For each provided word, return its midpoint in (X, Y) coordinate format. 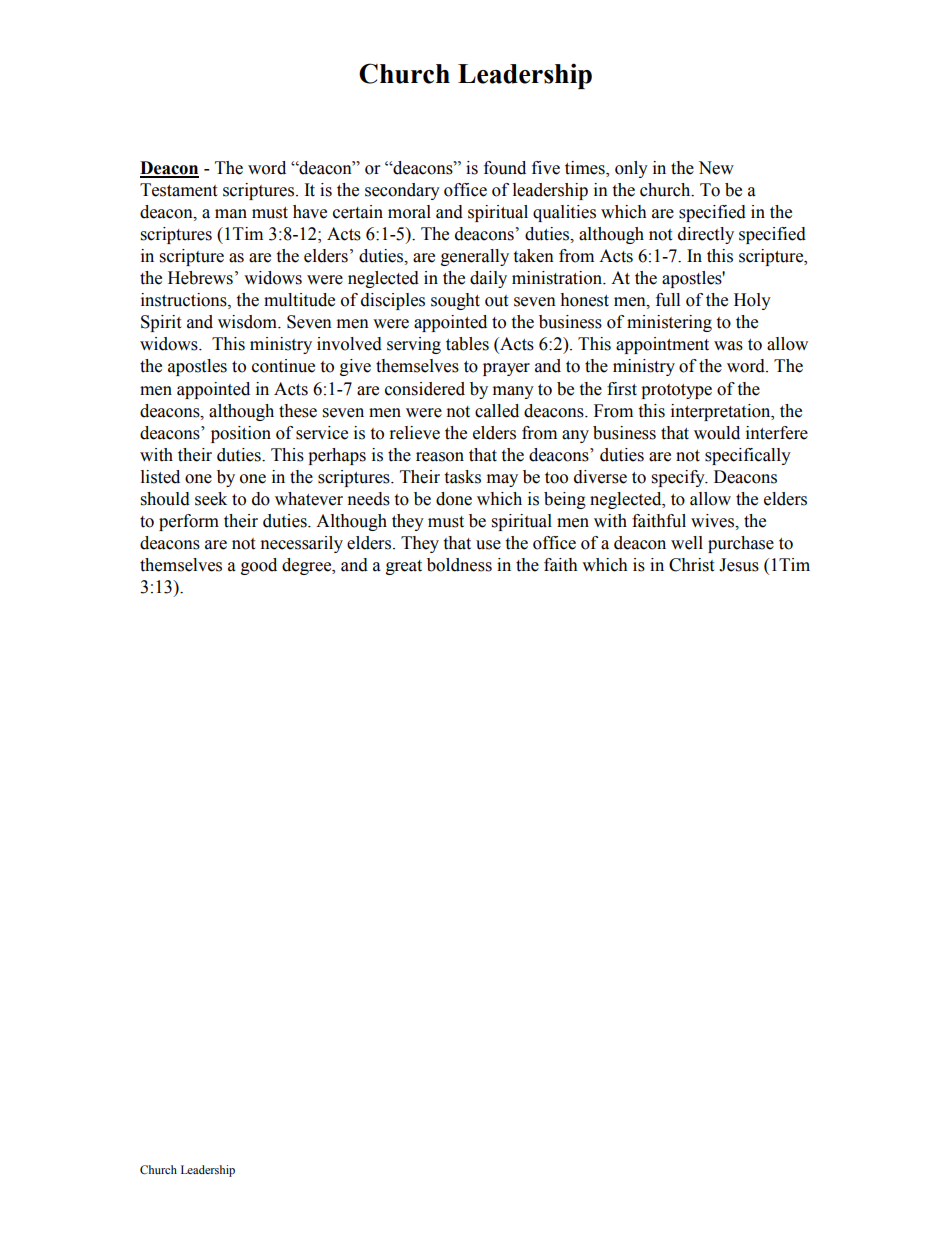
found (505, 168)
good (259, 566)
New (716, 168)
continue (283, 366)
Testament (178, 190)
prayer (506, 369)
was (728, 346)
